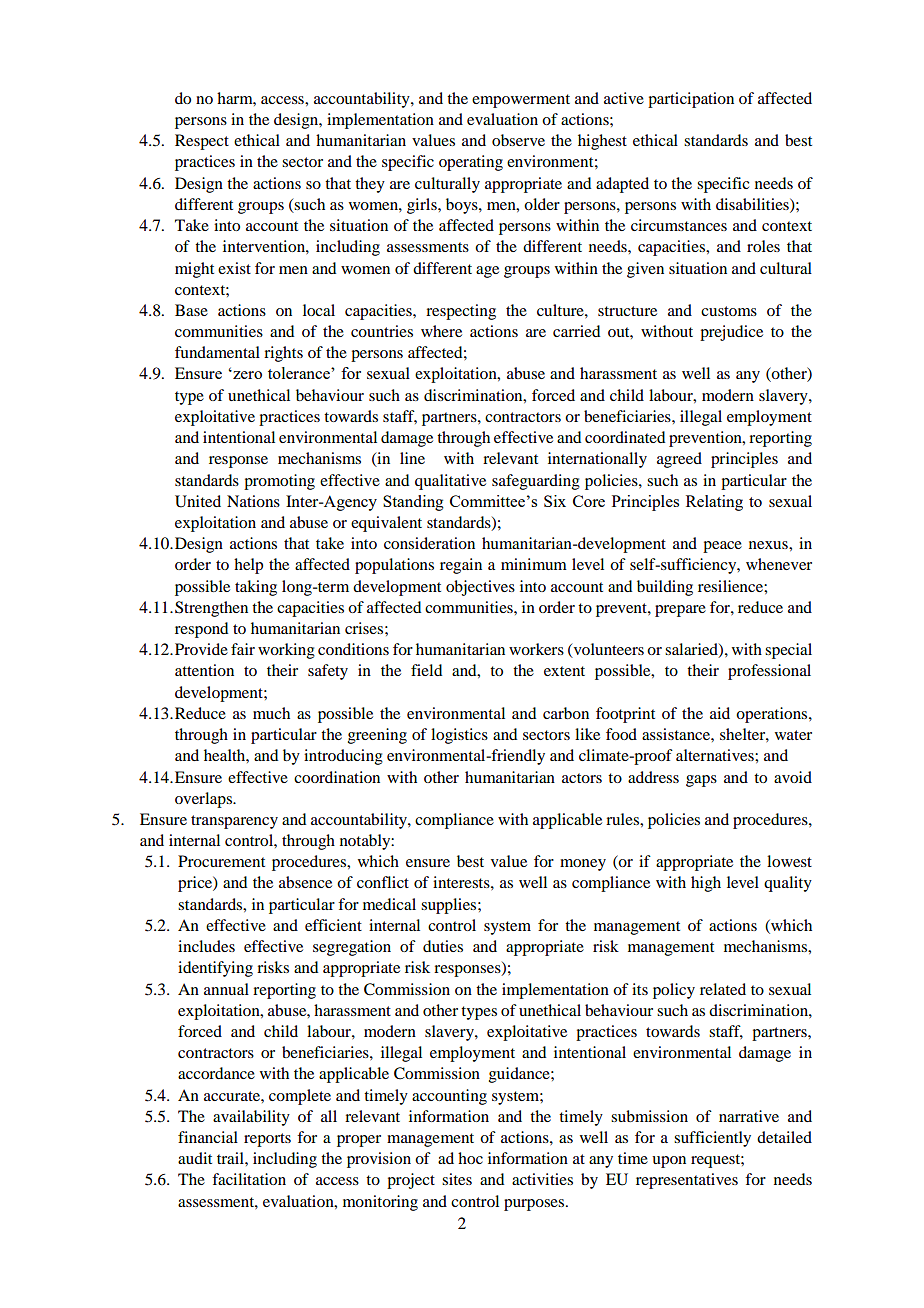 The width and height of the page is (924, 1308). Describe the element at coordinates (249, 1179) in the page. I see `facilitation` at that location.
